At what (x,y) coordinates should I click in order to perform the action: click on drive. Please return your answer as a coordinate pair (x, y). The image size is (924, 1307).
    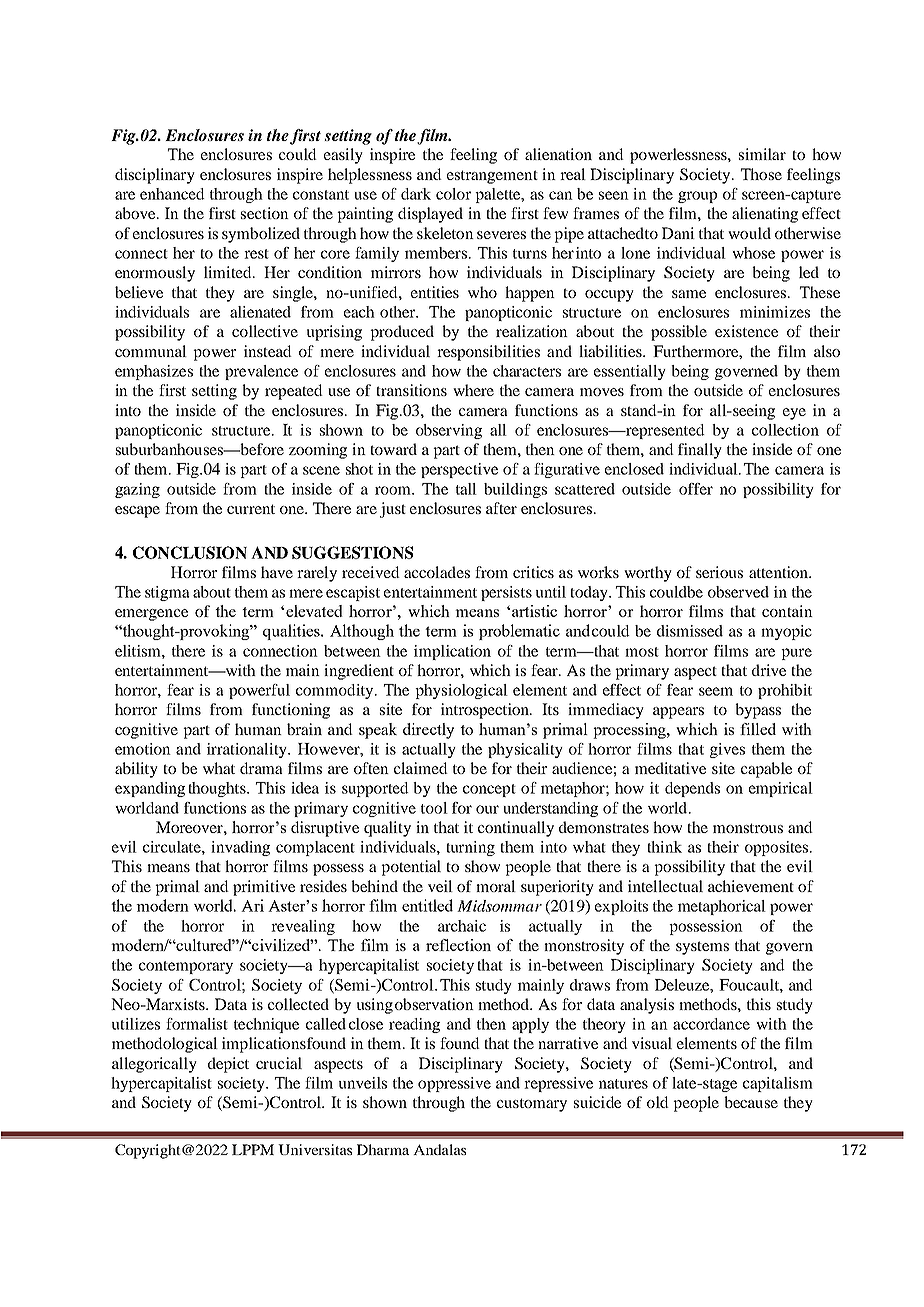
    Looking at the image, I should click on (769, 670).
